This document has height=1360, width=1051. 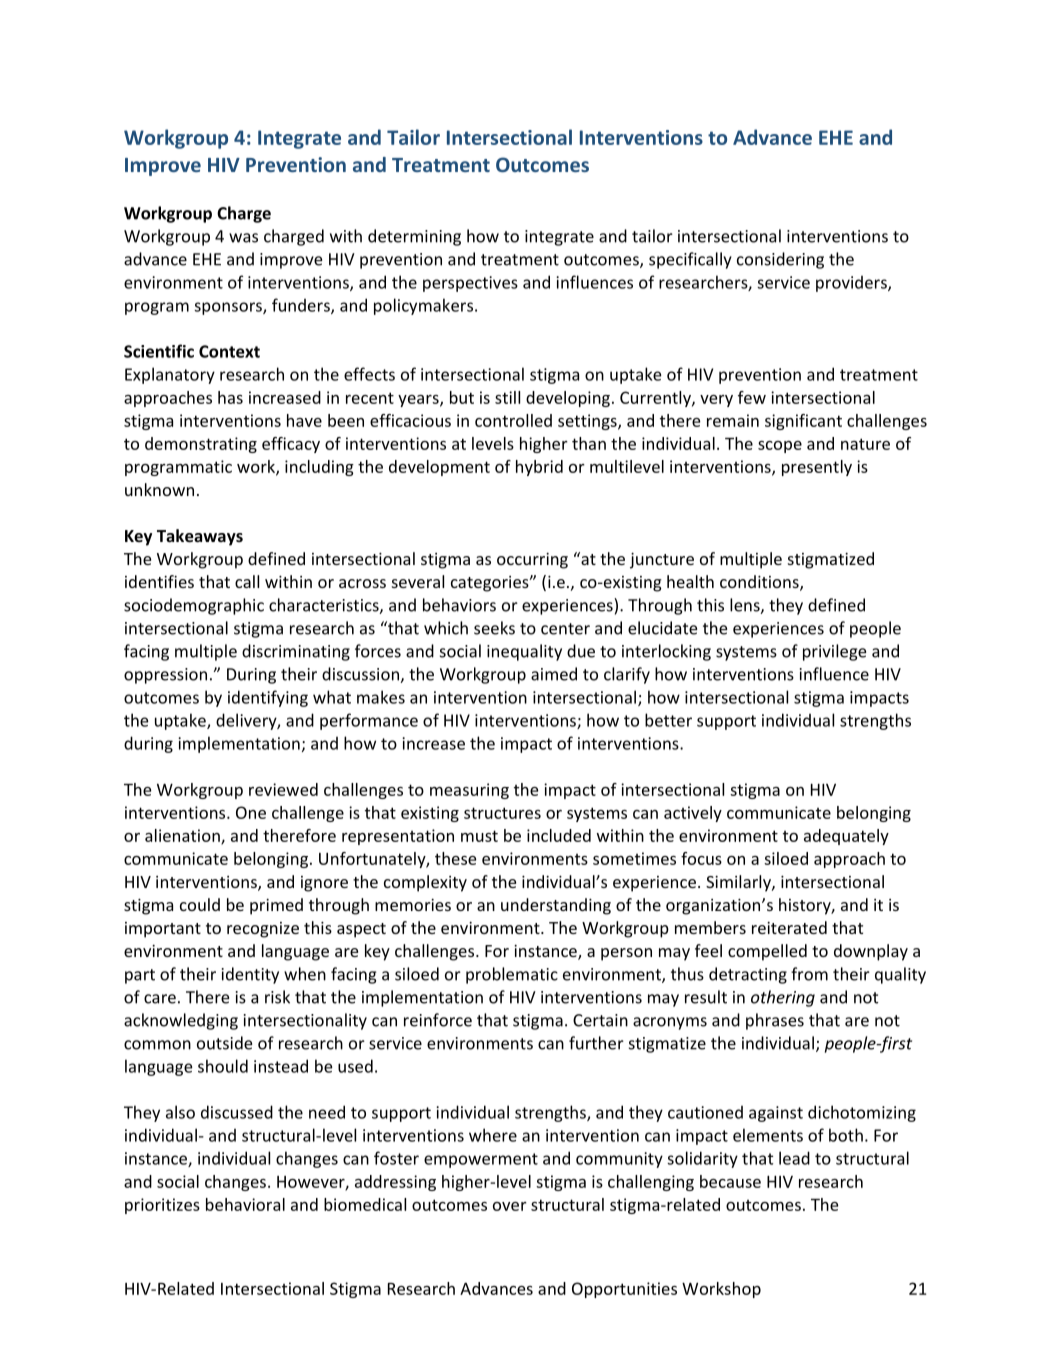 I want to click on reviewed, so click(x=283, y=789).
